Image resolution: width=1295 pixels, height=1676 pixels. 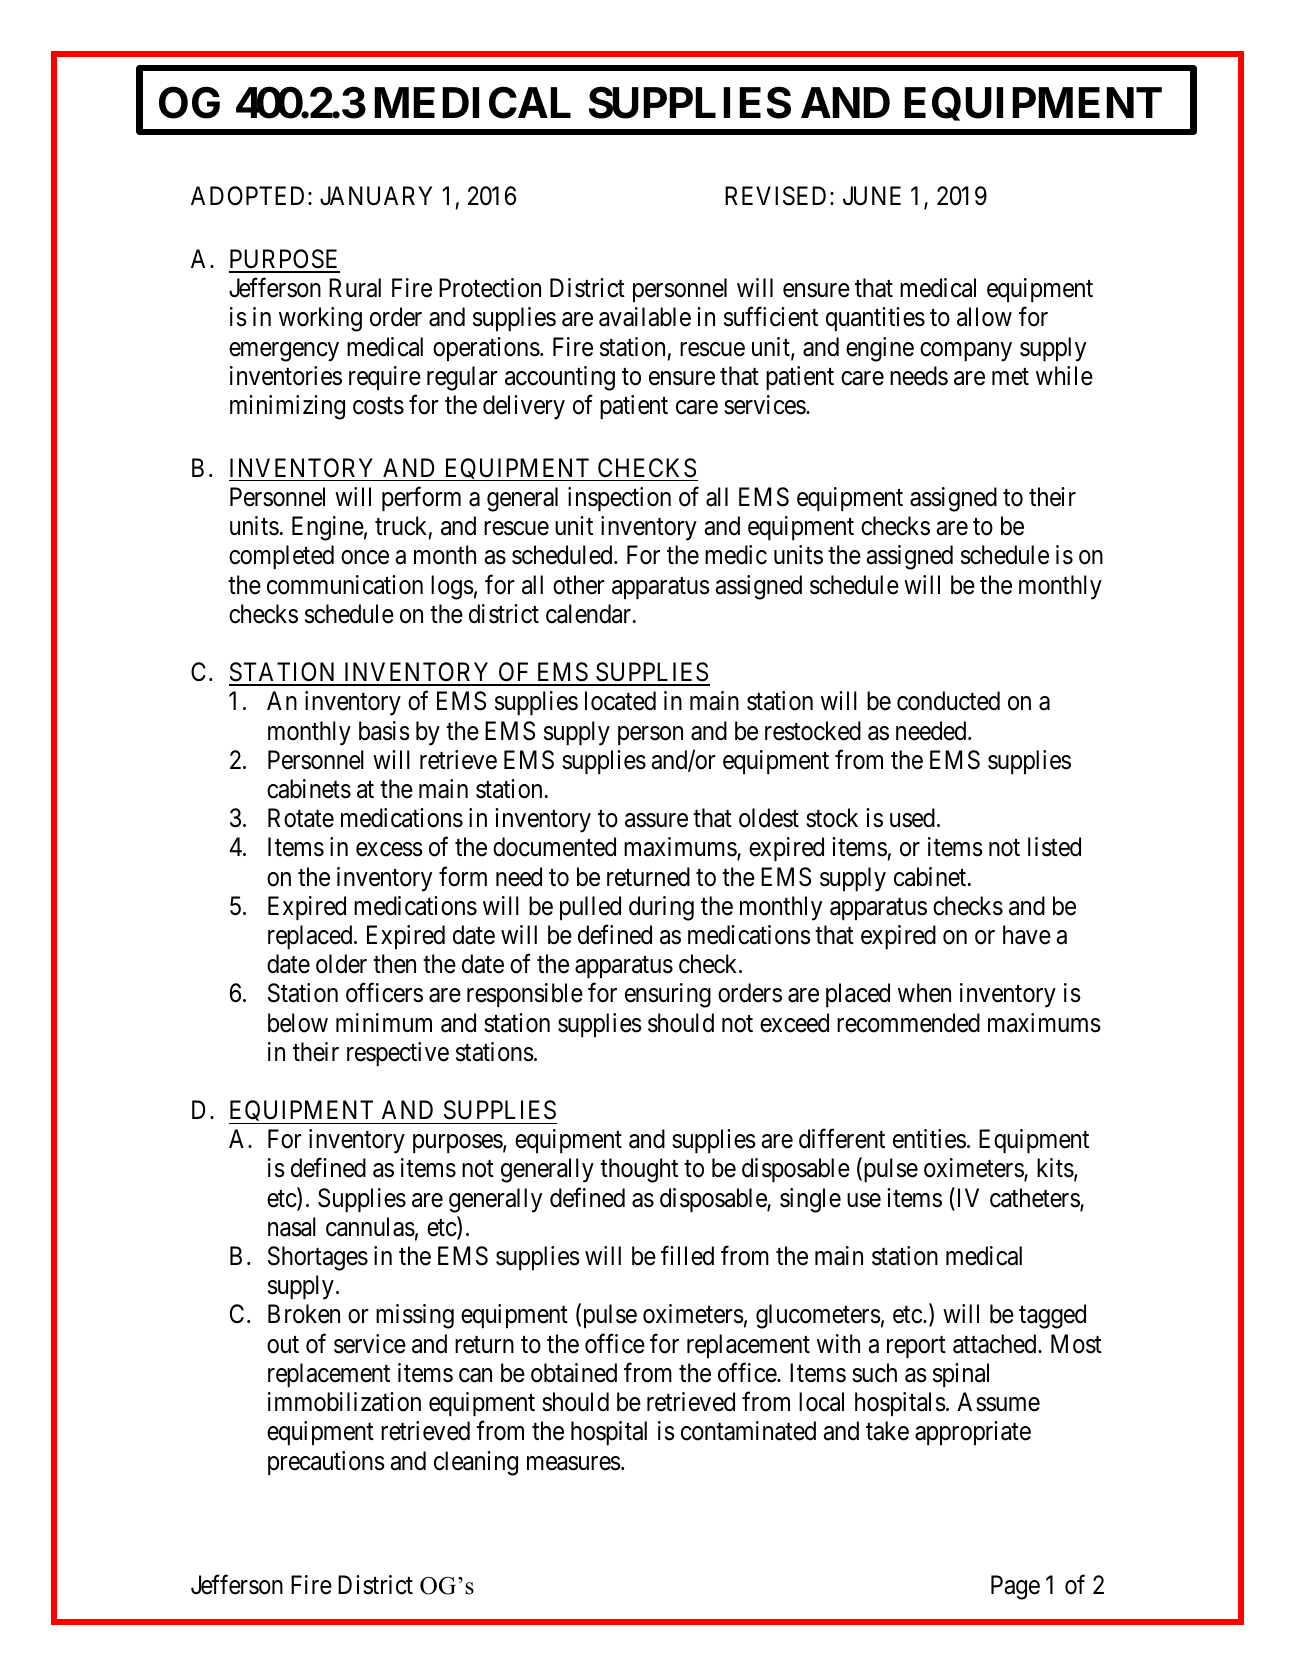 I want to click on catheters, so click(x=1035, y=1199).
